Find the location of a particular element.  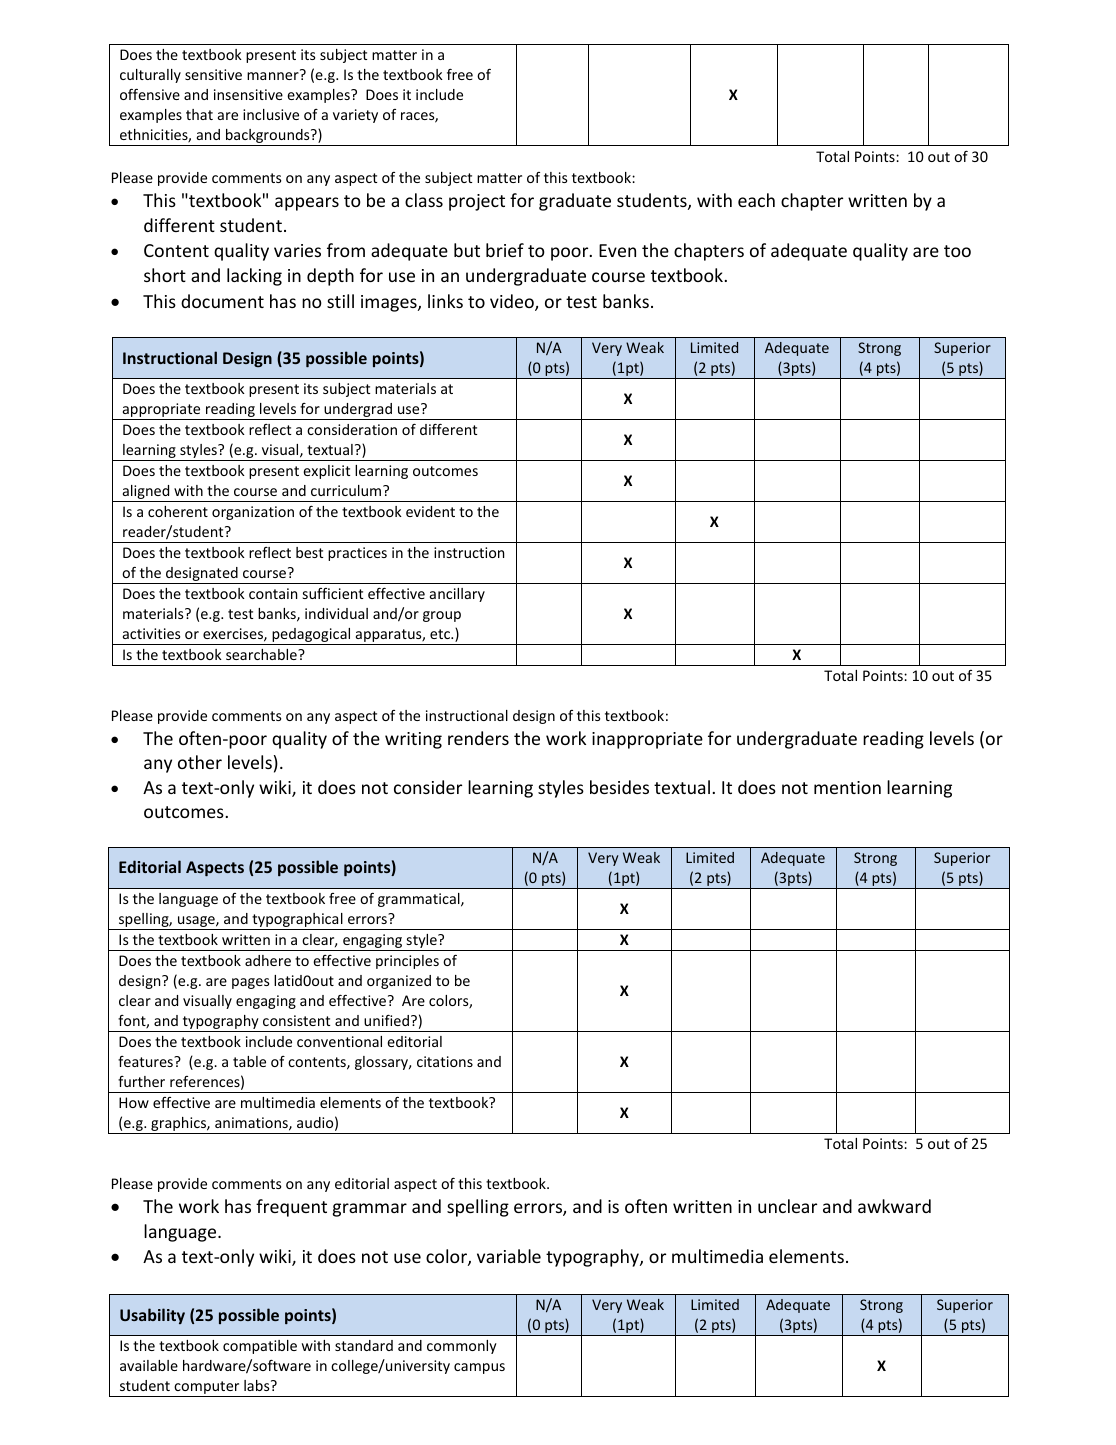

grammatical is located at coordinates (420, 900).
